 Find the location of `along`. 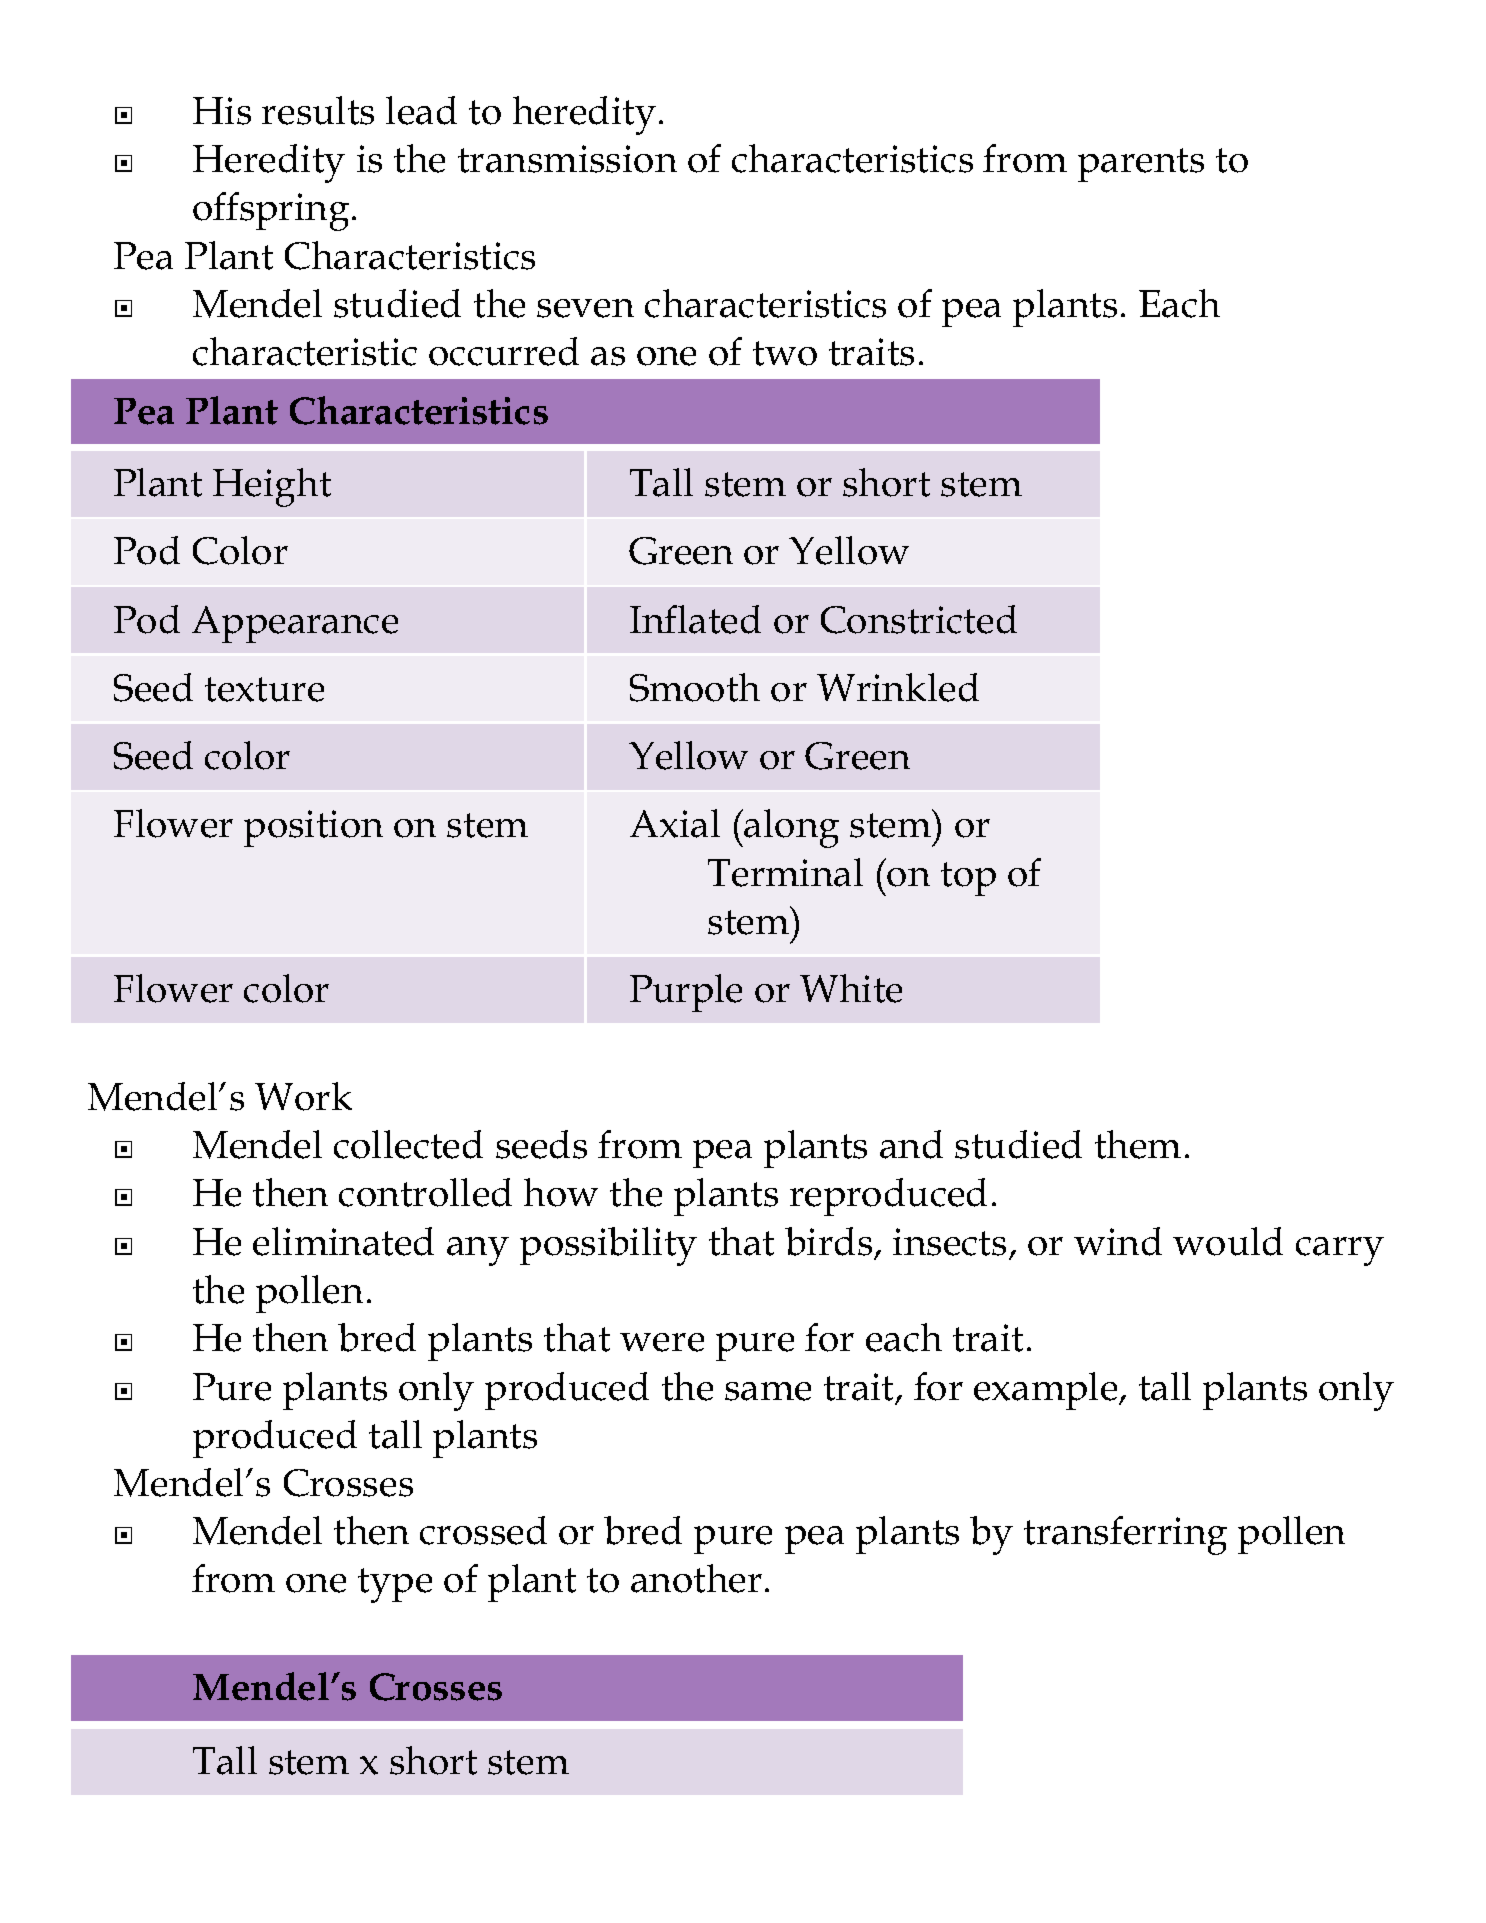

along is located at coordinates (791, 828).
